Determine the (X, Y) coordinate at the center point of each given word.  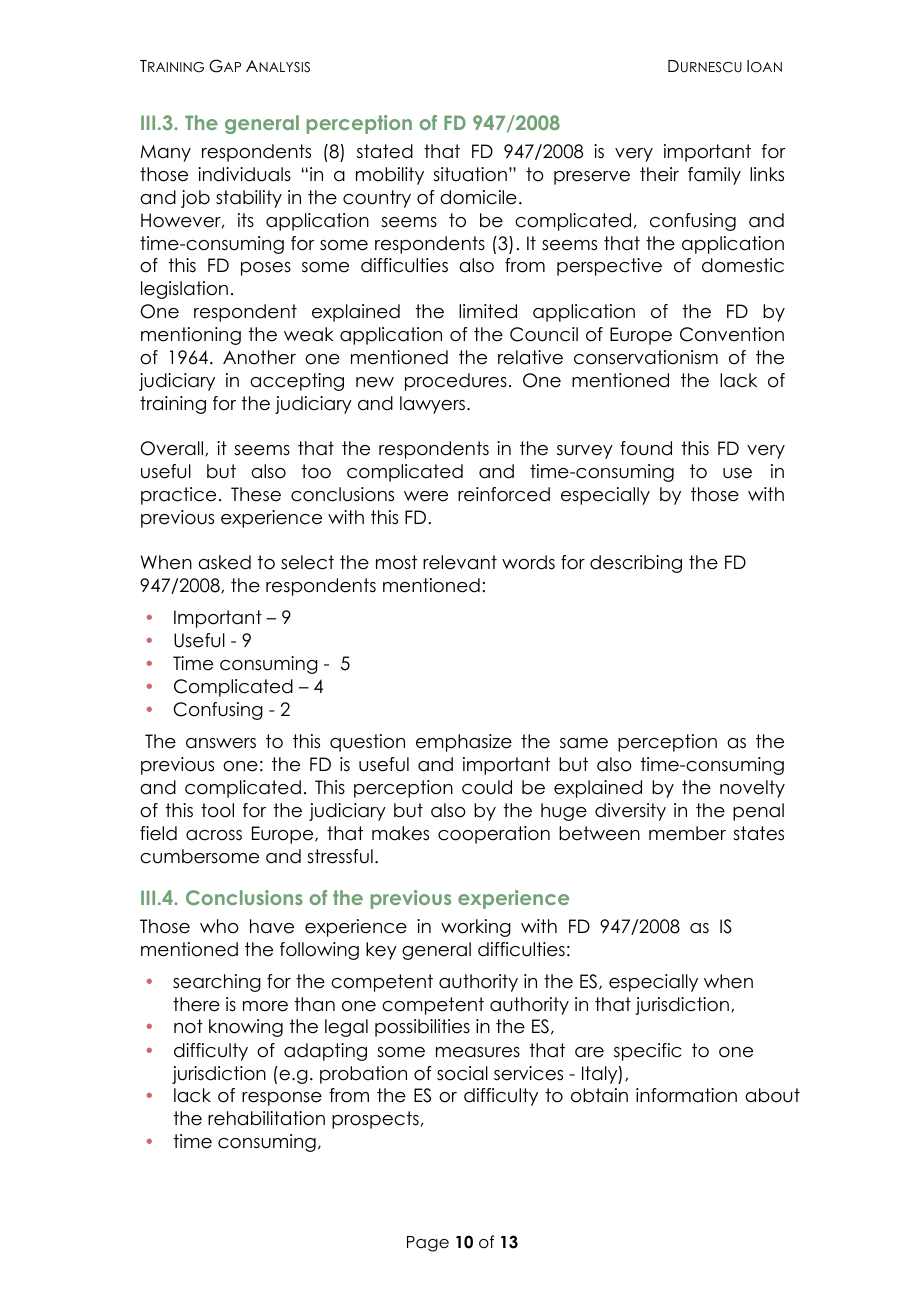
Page (428, 1244)
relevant (460, 562)
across (214, 835)
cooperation (494, 835)
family (714, 176)
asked (224, 562)
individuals (244, 174)
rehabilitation (266, 1118)
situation (470, 174)
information (686, 1095)
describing (636, 564)
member (687, 833)
